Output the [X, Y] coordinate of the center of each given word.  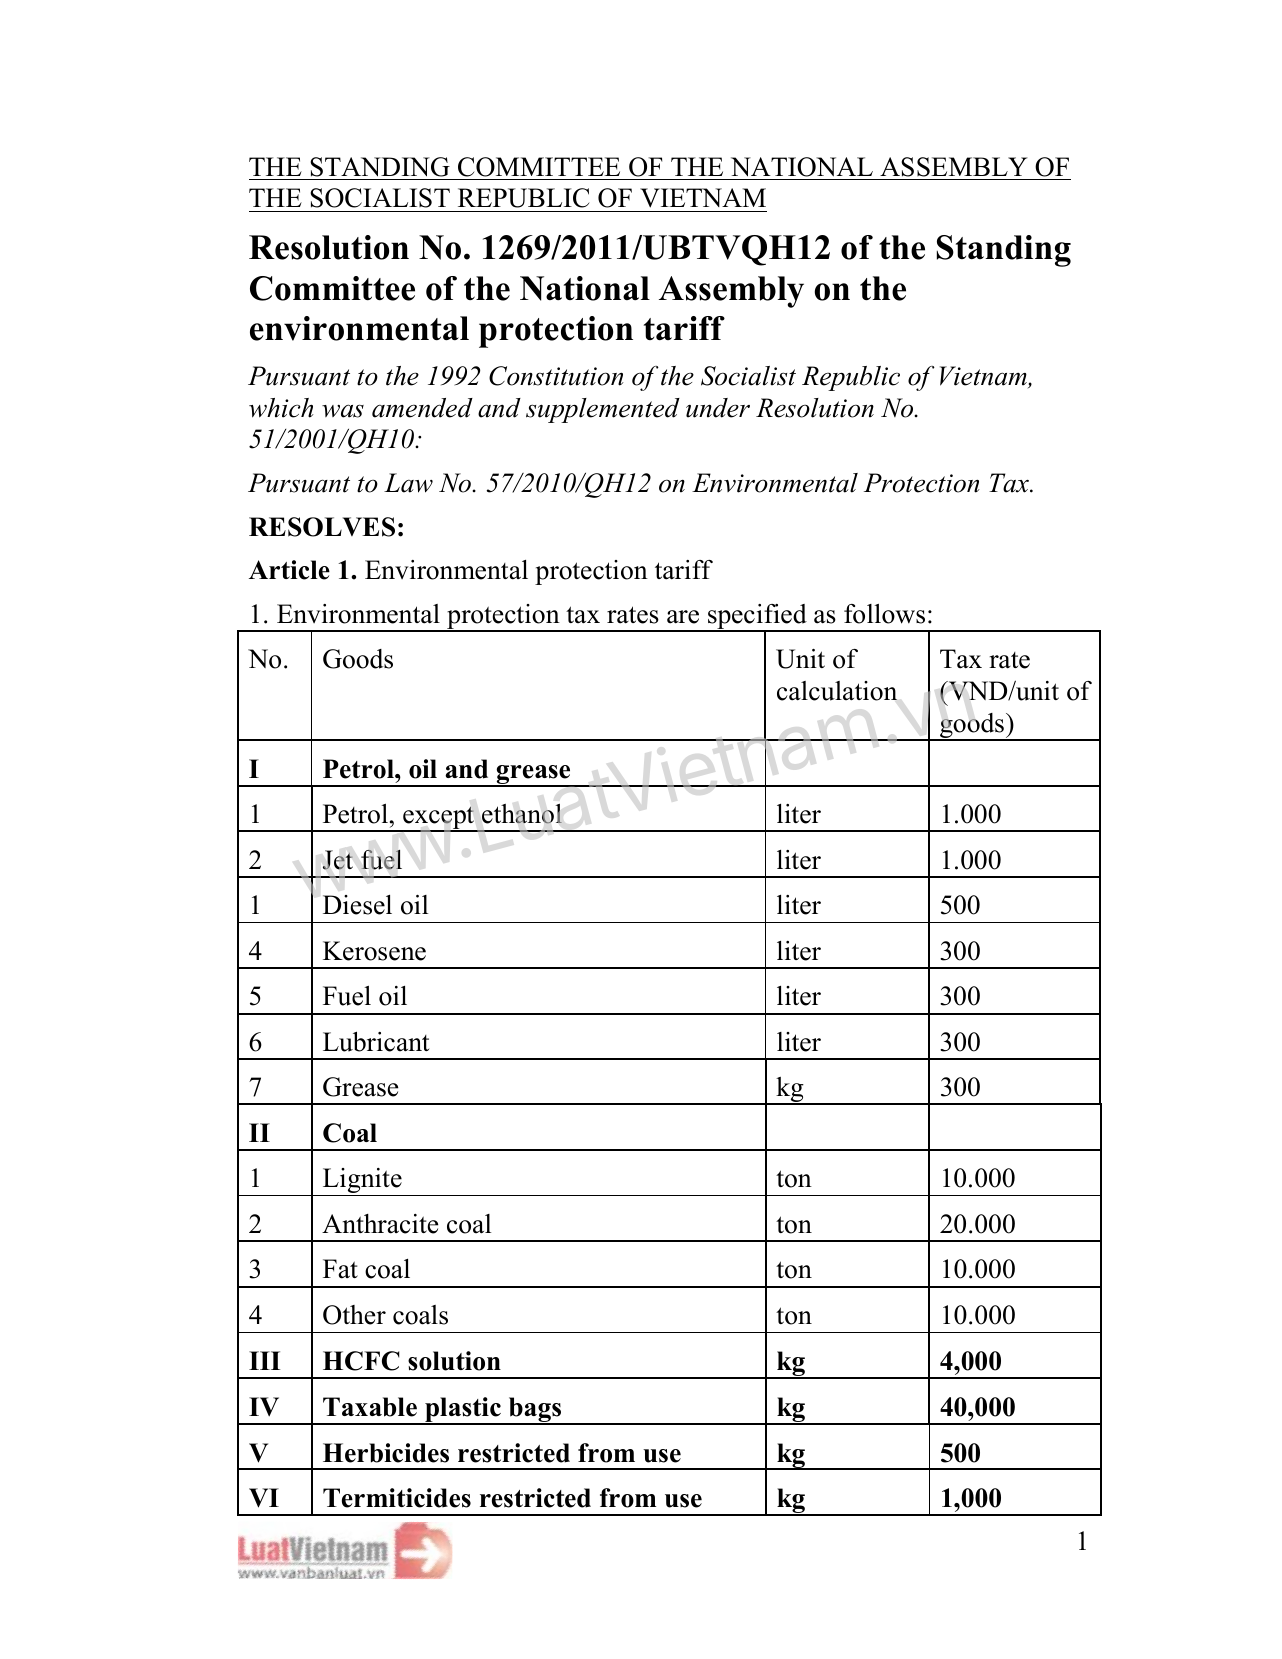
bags [535, 1411]
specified [757, 618]
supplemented [603, 410]
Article [289, 570]
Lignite [362, 1182]
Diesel [357, 905]
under [718, 408]
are [683, 617]
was [343, 411]
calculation [837, 691]
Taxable [370, 1407]
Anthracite [380, 1224]
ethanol [522, 813]
